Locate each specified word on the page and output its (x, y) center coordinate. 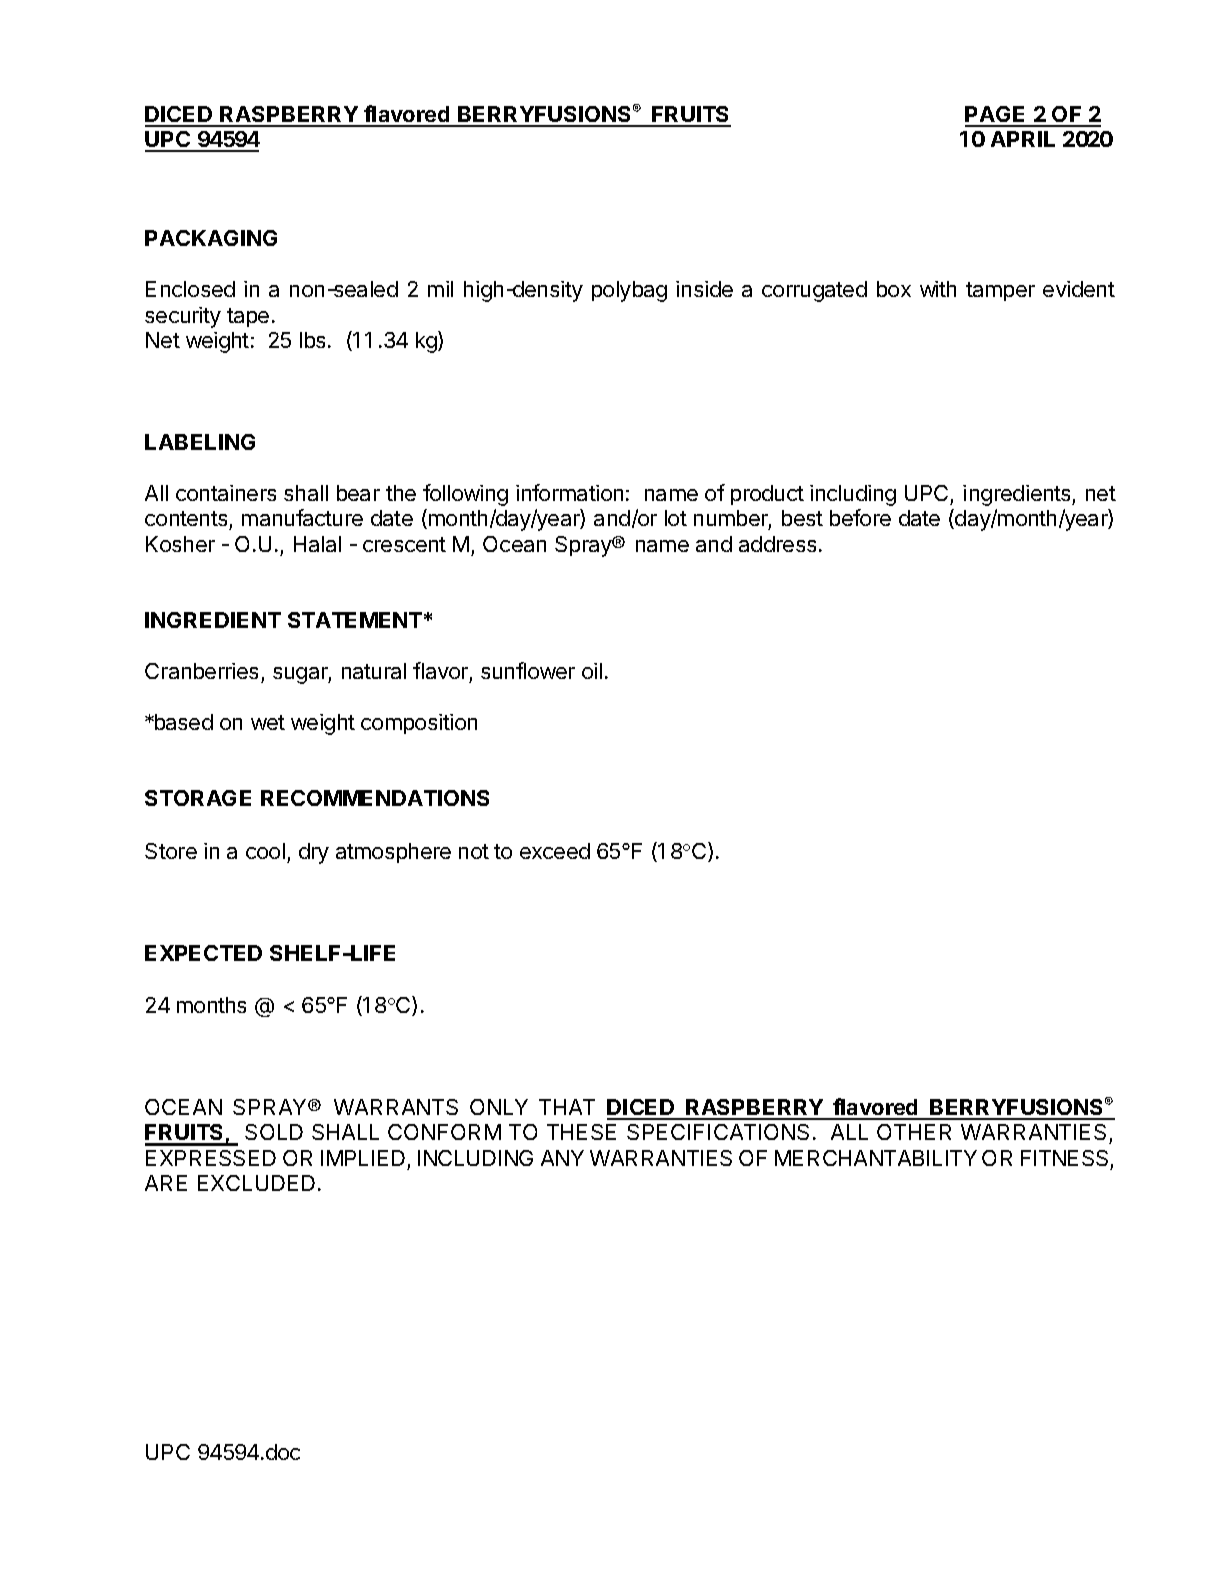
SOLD (274, 1132)
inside (704, 289)
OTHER (914, 1132)
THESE (581, 1132)
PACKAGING (211, 238)
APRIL (1023, 139)
